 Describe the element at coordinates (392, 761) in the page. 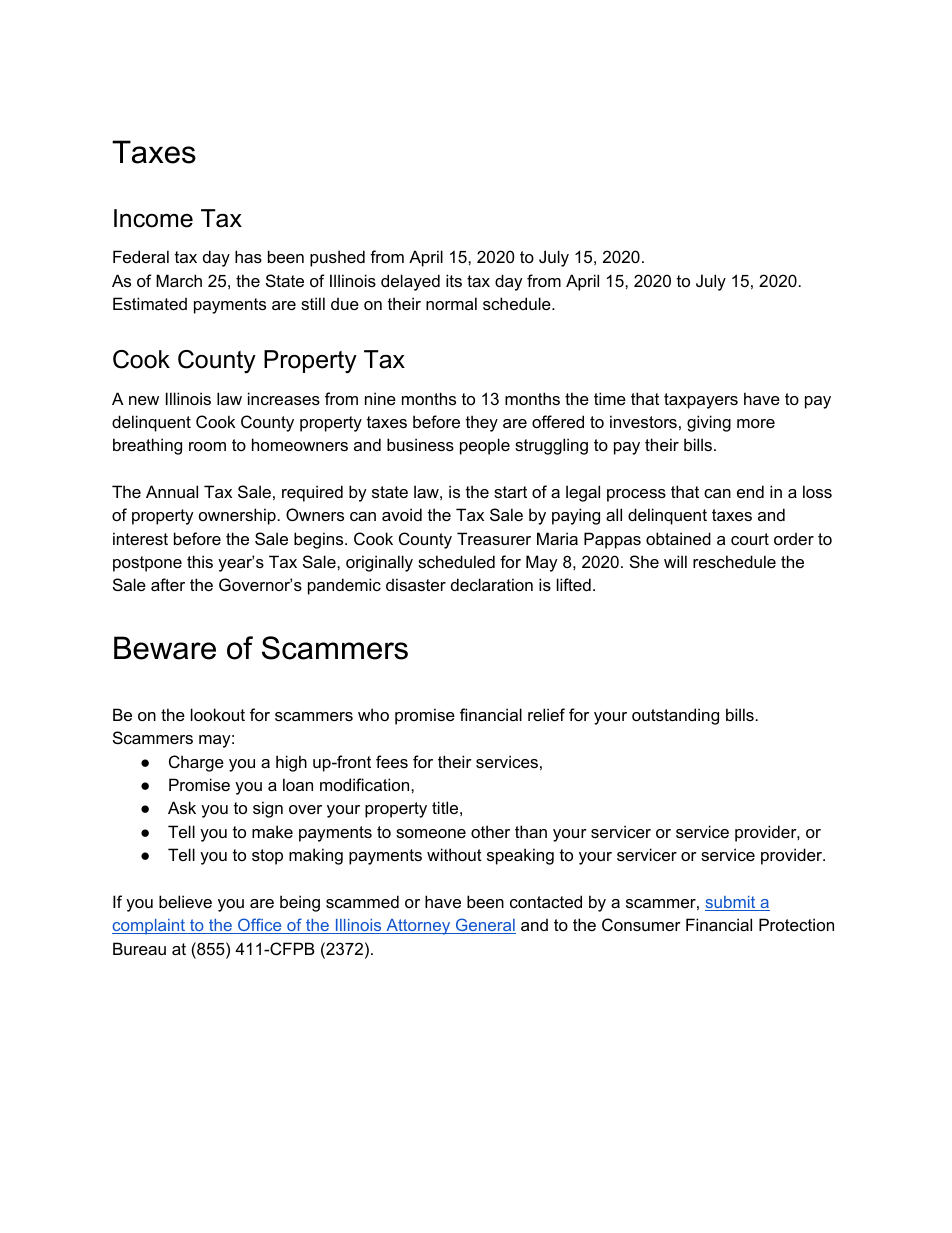

I see `fees` at that location.
